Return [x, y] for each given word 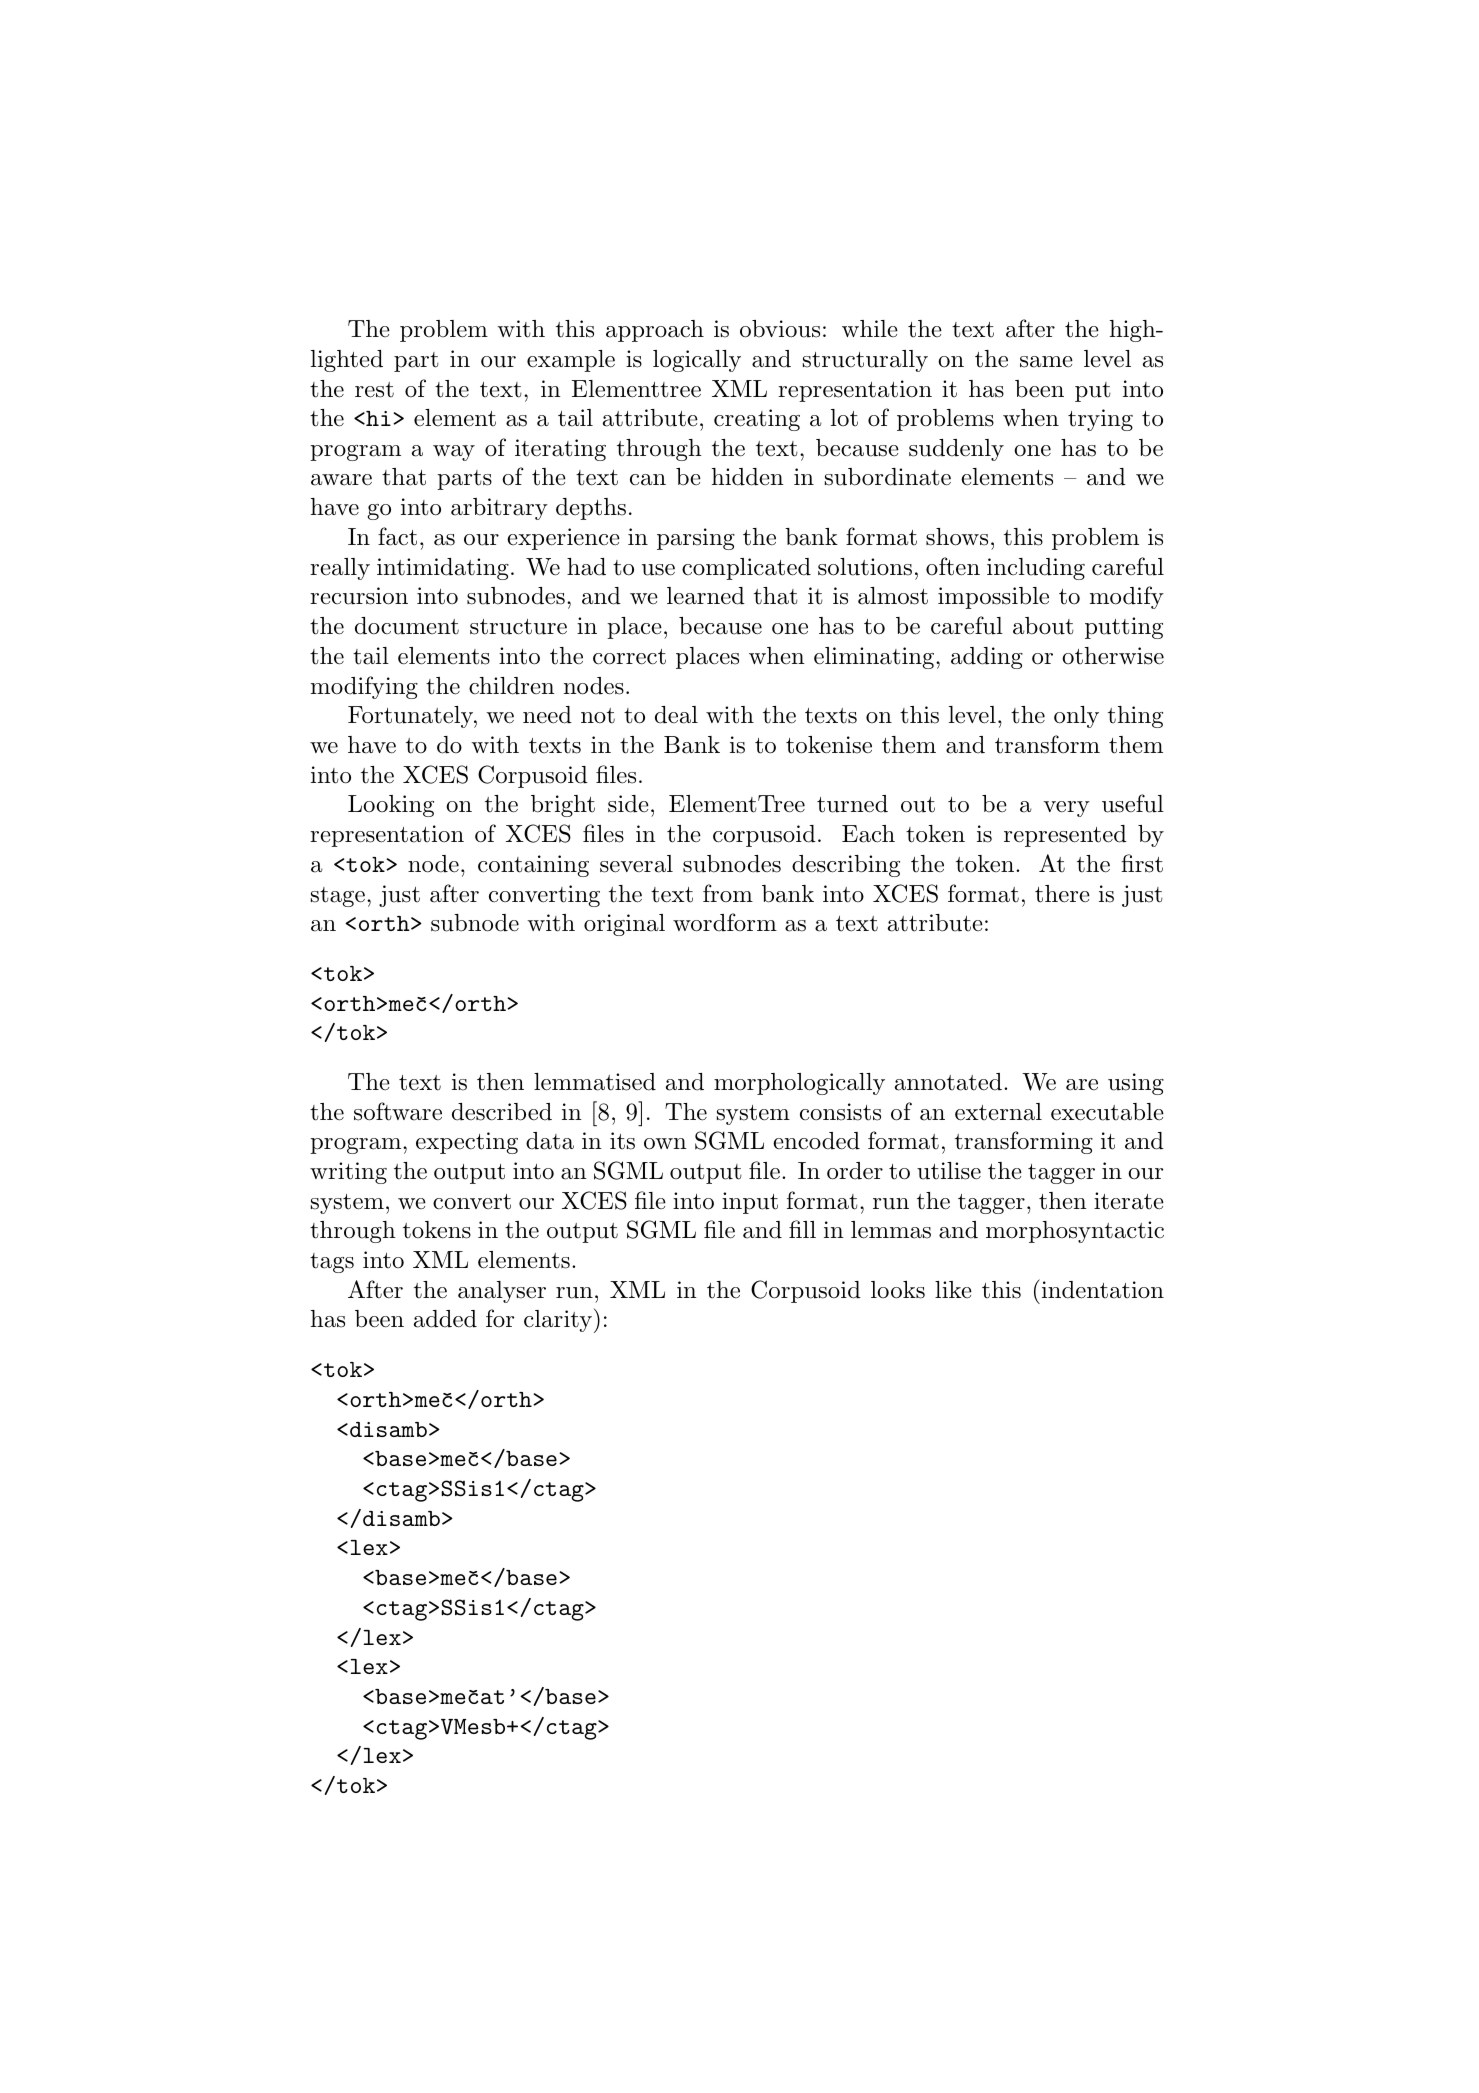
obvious [780, 329]
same [1046, 362]
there [1062, 894]
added [445, 1319]
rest [374, 390]
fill [802, 1229]
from [728, 893]
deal [676, 715]
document [407, 626]
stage [338, 897]
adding [987, 658]
